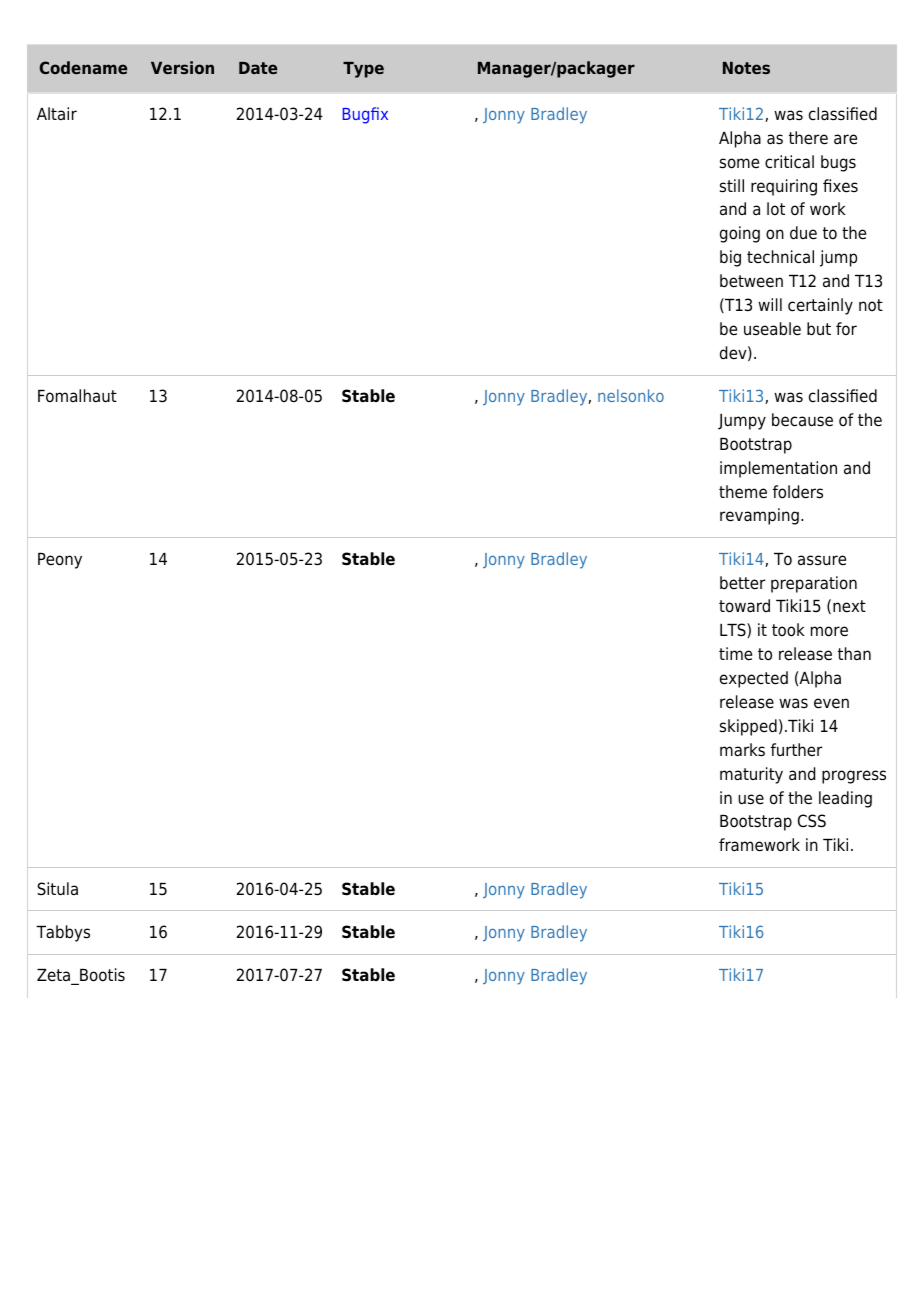 Image resolution: width=924 pixels, height=1308 pixels. I want to click on Version, so click(182, 67).
